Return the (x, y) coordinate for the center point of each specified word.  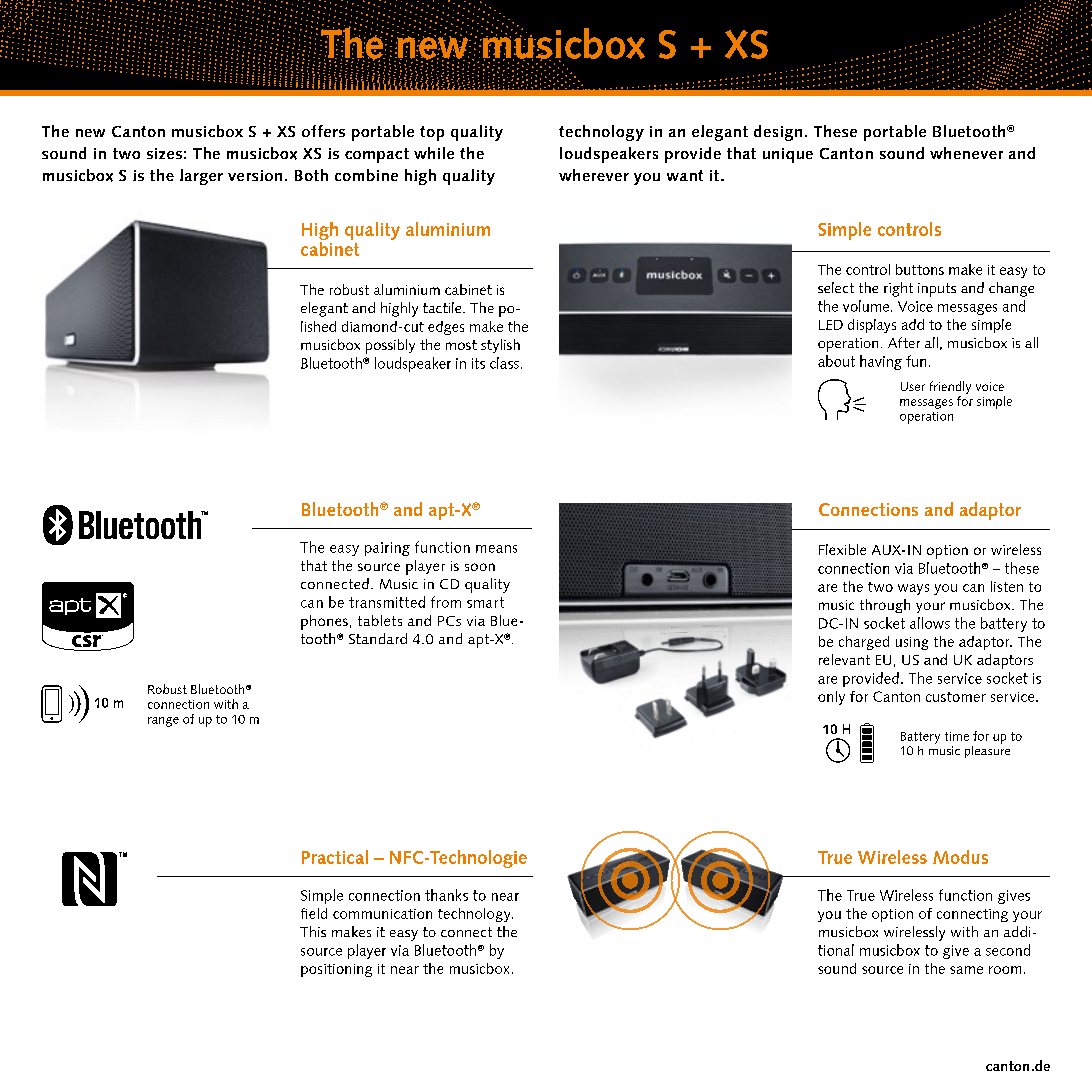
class (504, 363)
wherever (594, 175)
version (255, 175)
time (957, 736)
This (313, 931)
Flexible (842, 549)
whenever (966, 153)
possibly (390, 346)
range (163, 722)
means (496, 549)
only (831, 698)
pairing (387, 549)
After (904, 342)
